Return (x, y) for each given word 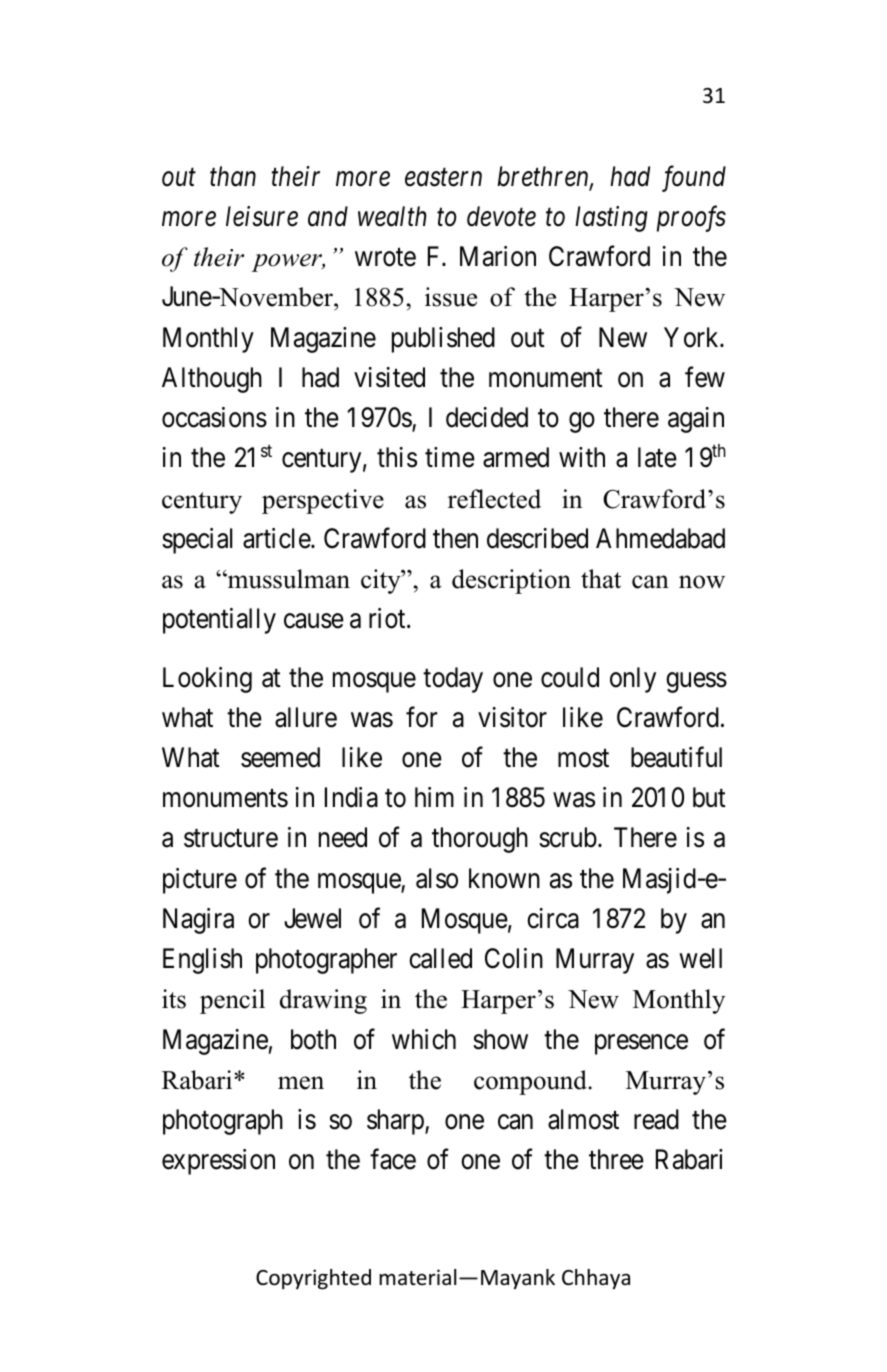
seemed (280, 757)
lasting (611, 219)
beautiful (676, 757)
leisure (262, 216)
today (453, 680)
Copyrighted (313, 1279)
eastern (443, 178)
